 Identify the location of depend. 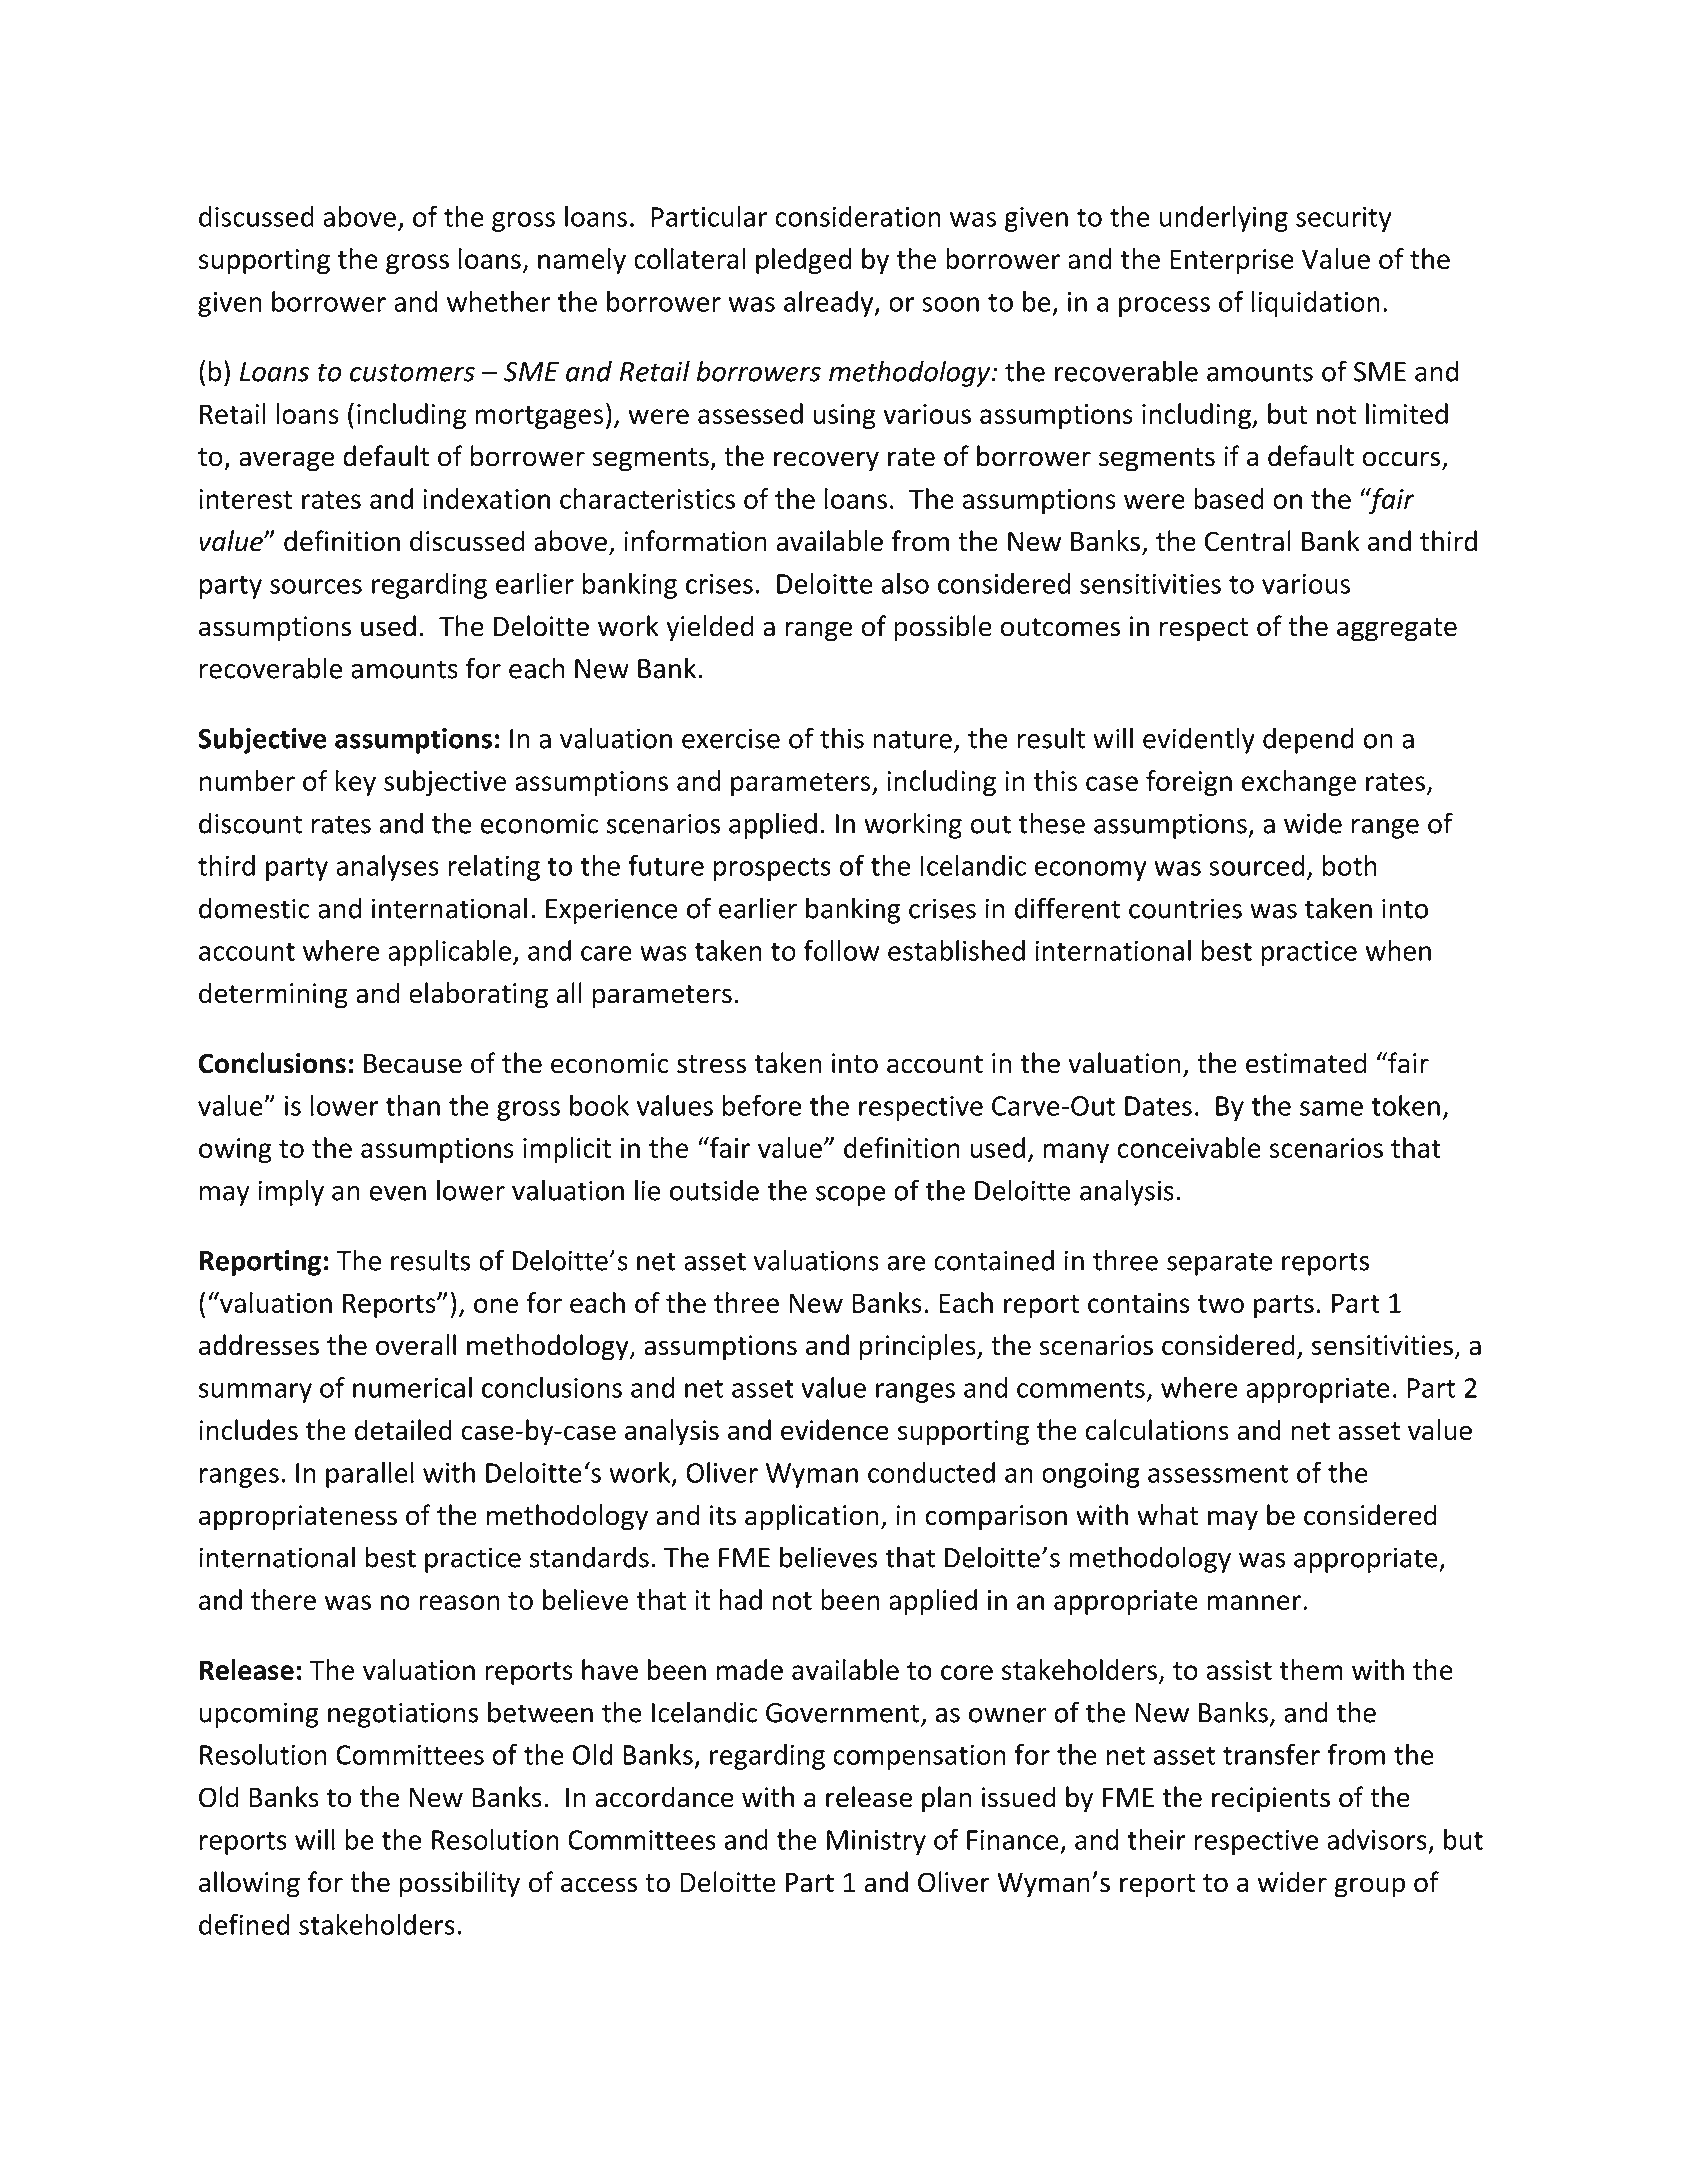
(1308, 740).
